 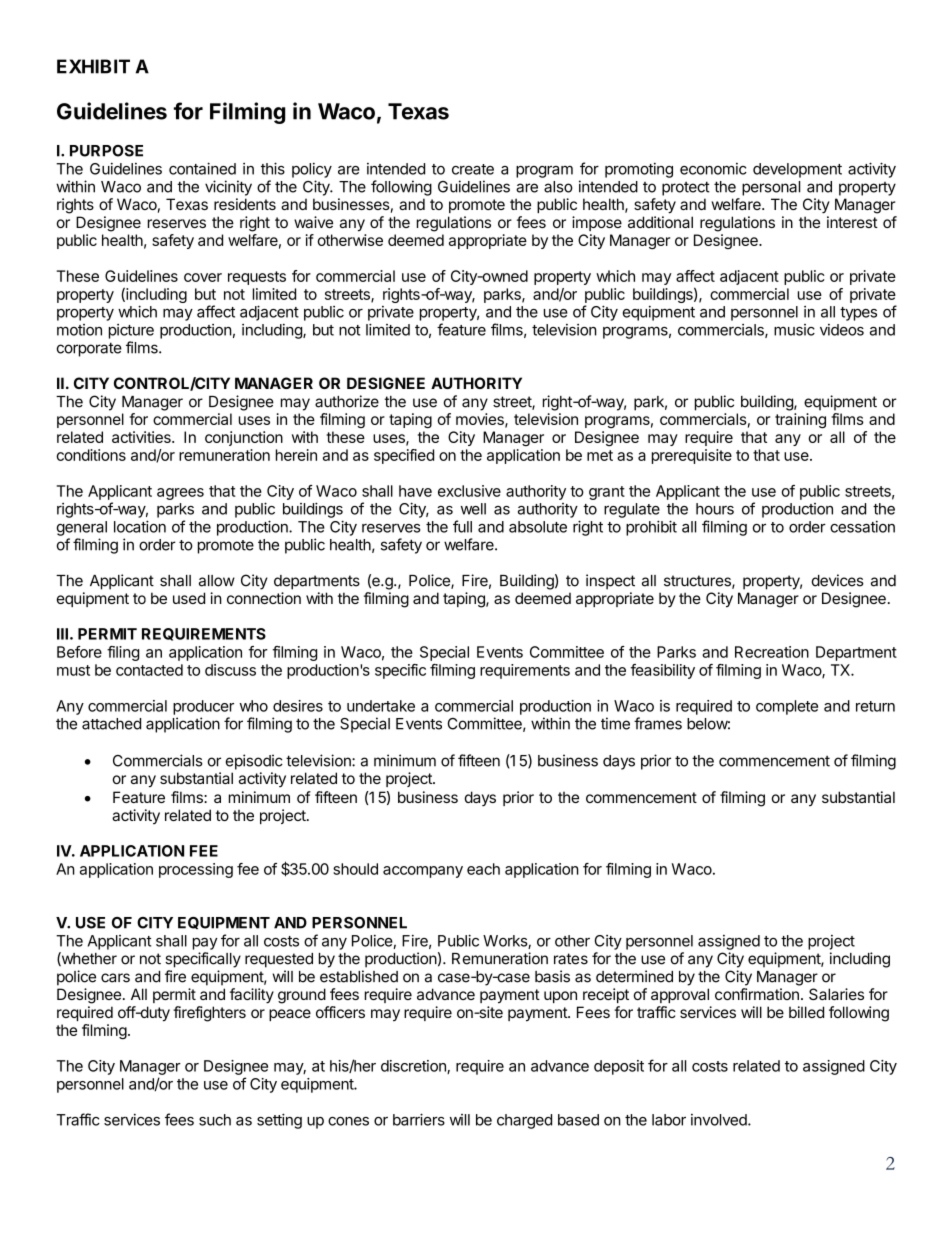 I want to click on EXHIBIT, so click(x=93, y=66).
